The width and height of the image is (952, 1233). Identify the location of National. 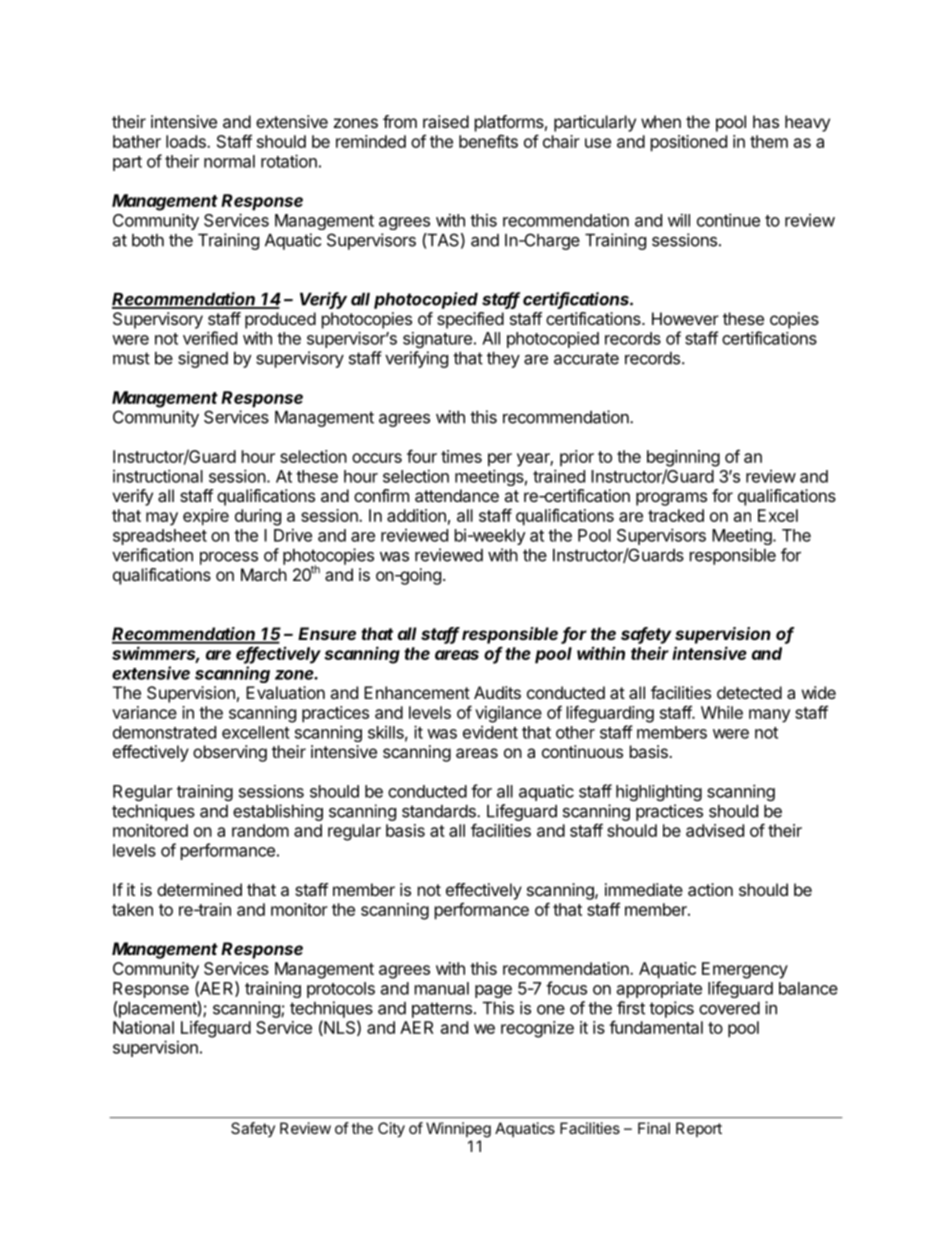
(143, 1027).
